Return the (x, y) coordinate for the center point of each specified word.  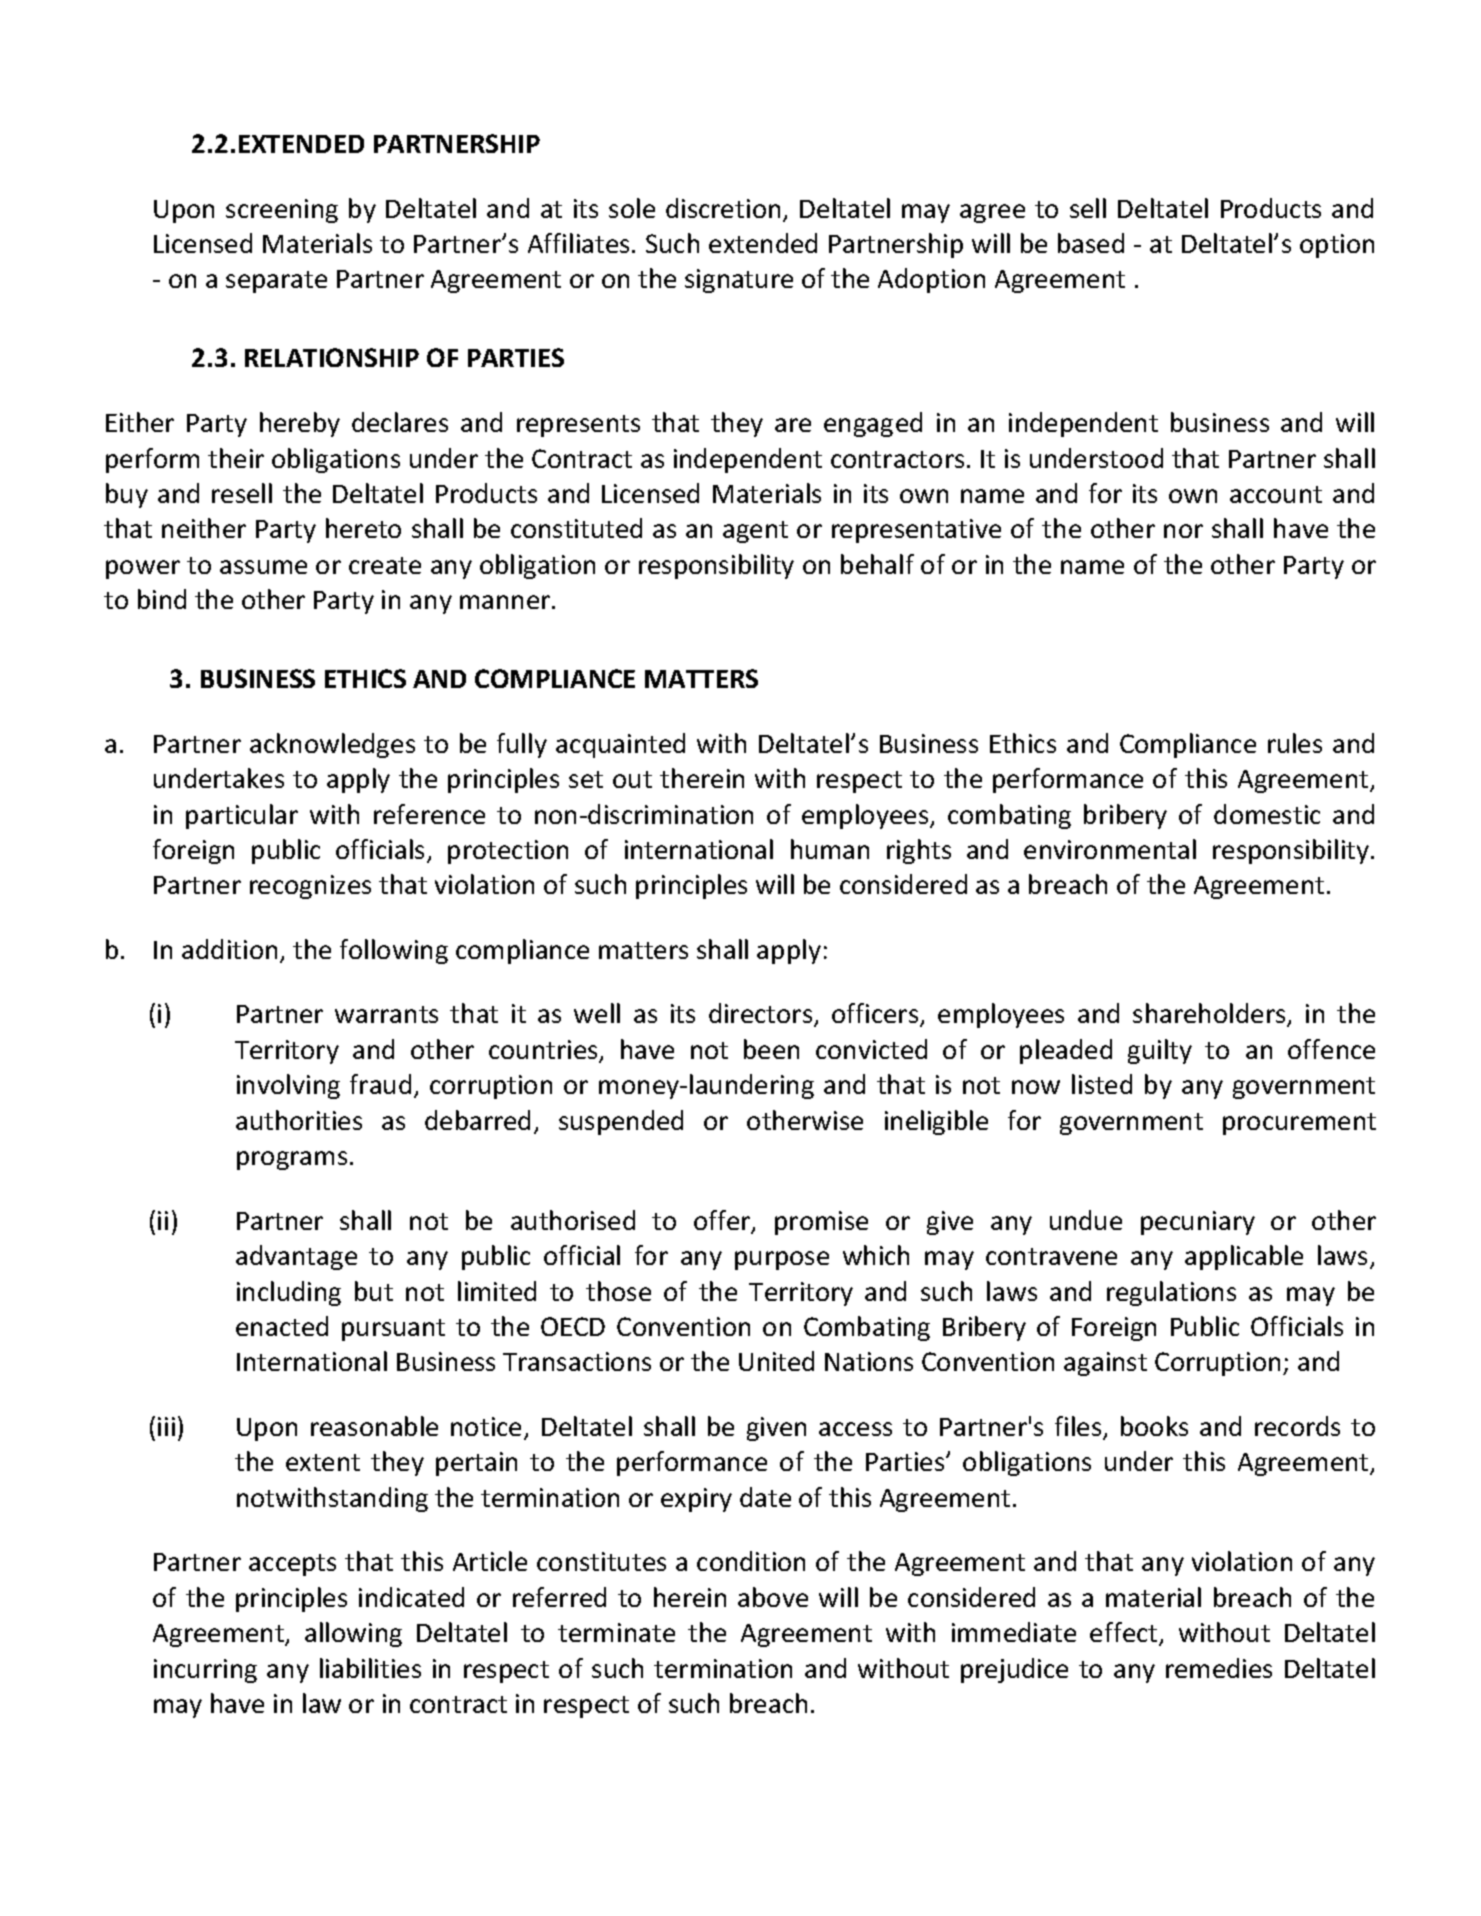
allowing (353, 1634)
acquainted (620, 745)
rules (1295, 743)
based (1091, 243)
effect (1125, 1633)
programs (292, 1160)
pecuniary (1198, 1223)
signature (739, 281)
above (773, 1597)
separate (276, 282)
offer (723, 1221)
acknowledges (332, 745)
